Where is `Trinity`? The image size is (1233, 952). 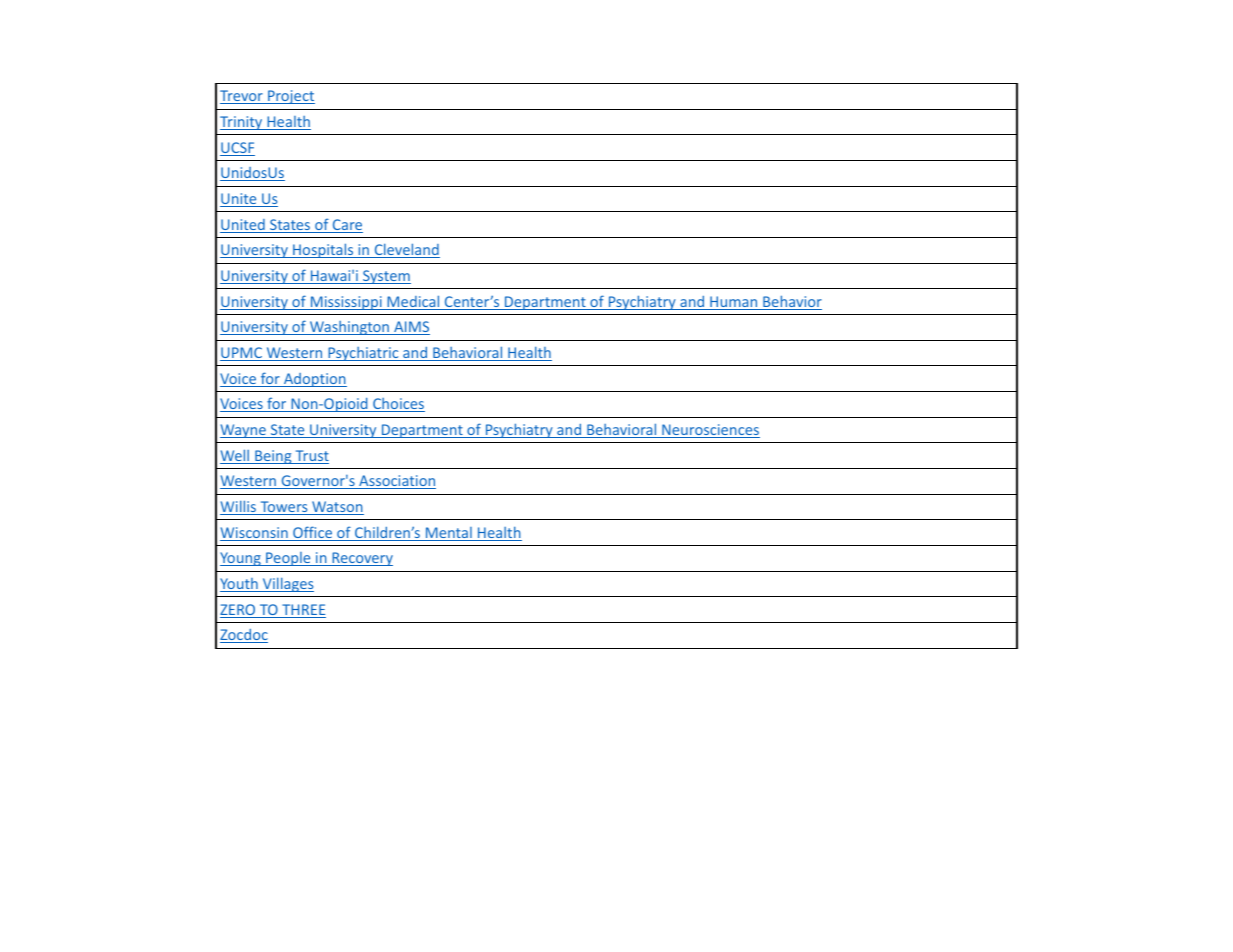
Trinity is located at coordinates (242, 123).
